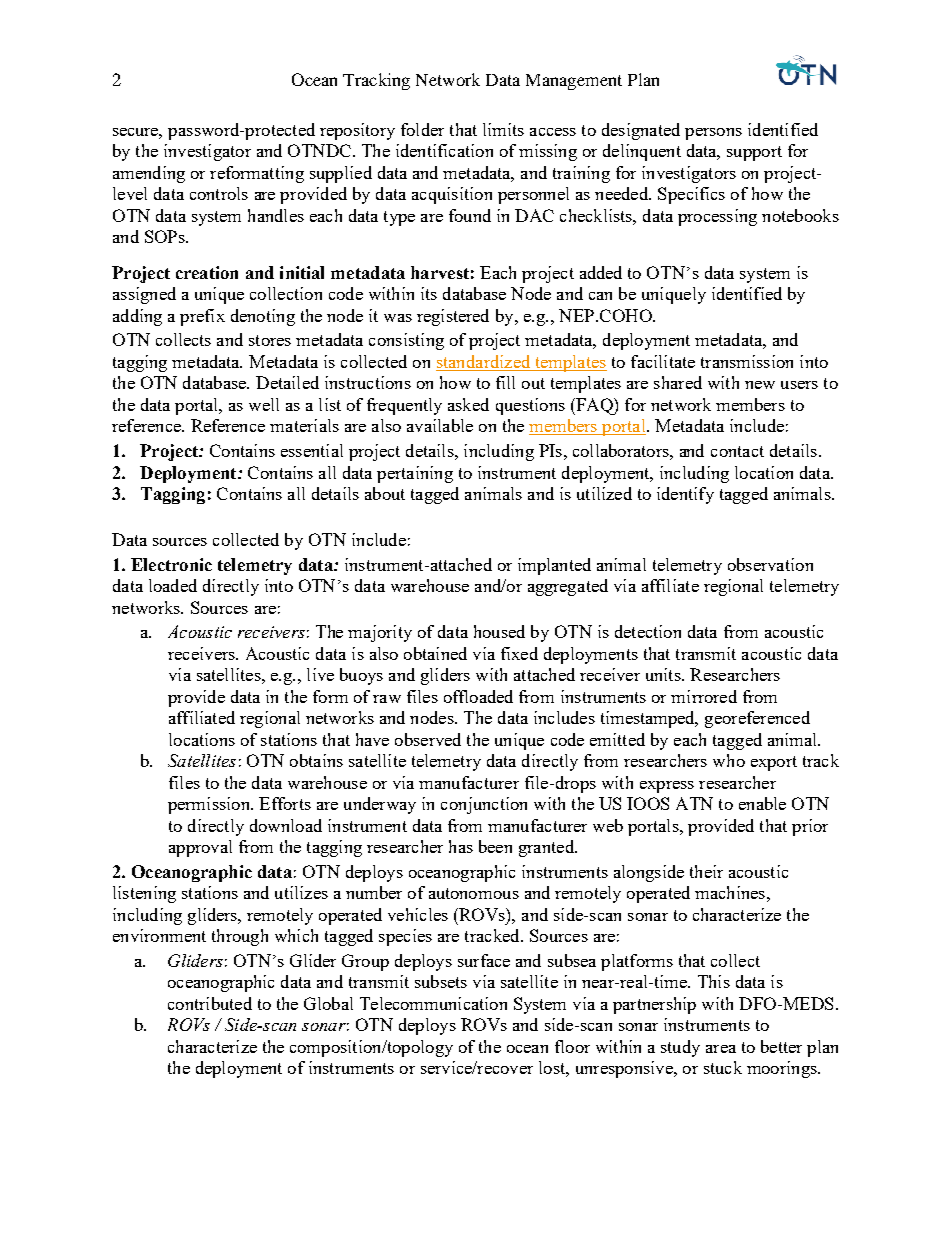 This document has height=1233, width=952. Describe the element at coordinates (149, 174) in the document. I see `amending` at that location.
